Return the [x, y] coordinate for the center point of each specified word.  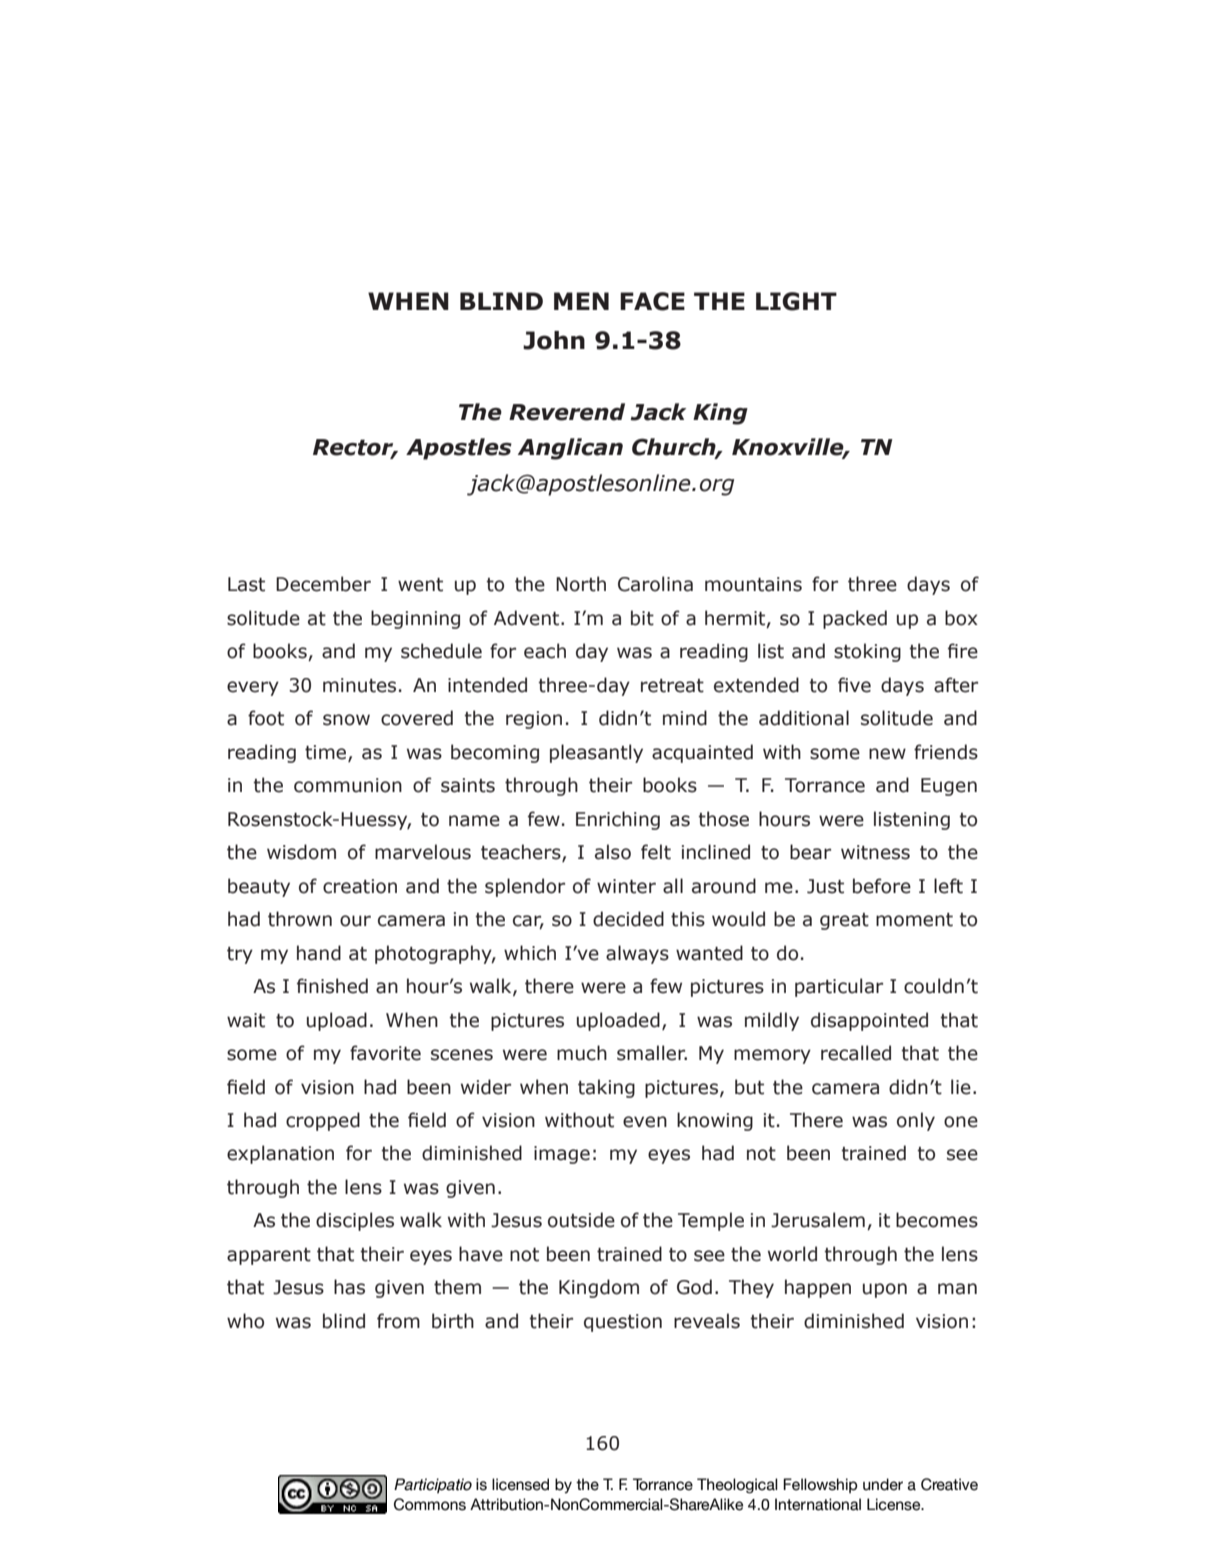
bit [642, 618]
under [883, 1484]
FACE [652, 301]
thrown [300, 919]
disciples [355, 1221]
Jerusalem [818, 1220]
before [882, 886]
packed [855, 619]
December [323, 584]
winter [626, 886]
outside [581, 1220]
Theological [737, 1486]
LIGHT [796, 301]
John [554, 340]
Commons [430, 1504]
